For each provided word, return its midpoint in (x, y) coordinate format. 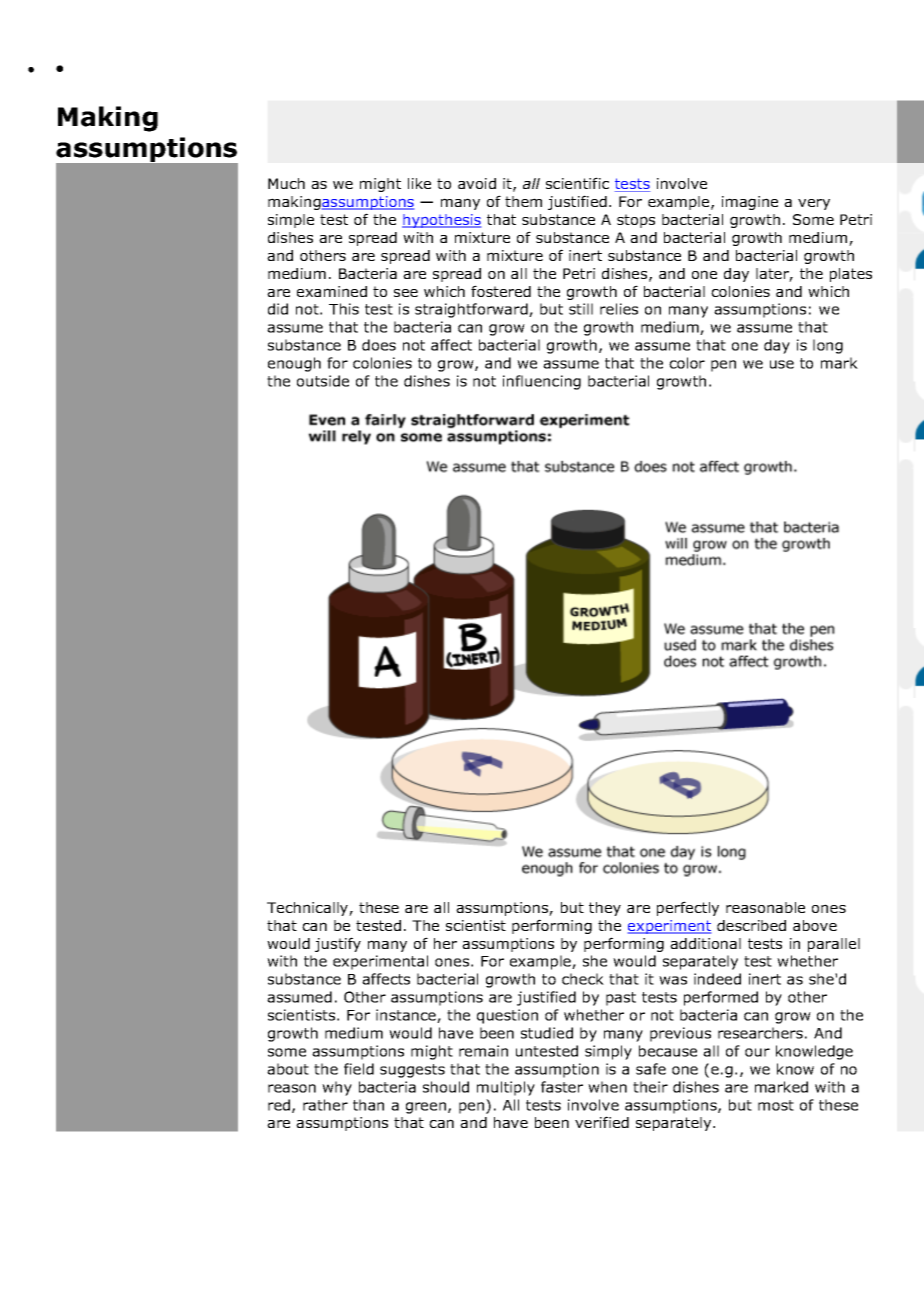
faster (562, 1087)
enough (294, 364)
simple (291, 221)
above (815, 925)
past (621, 999)
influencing (542, 382)
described (751, 925)
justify (338, 944)
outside (323, 381)
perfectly (688, 908)
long (828, 346)
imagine (750, 203)
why (337, 1088)
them (523, 201)
